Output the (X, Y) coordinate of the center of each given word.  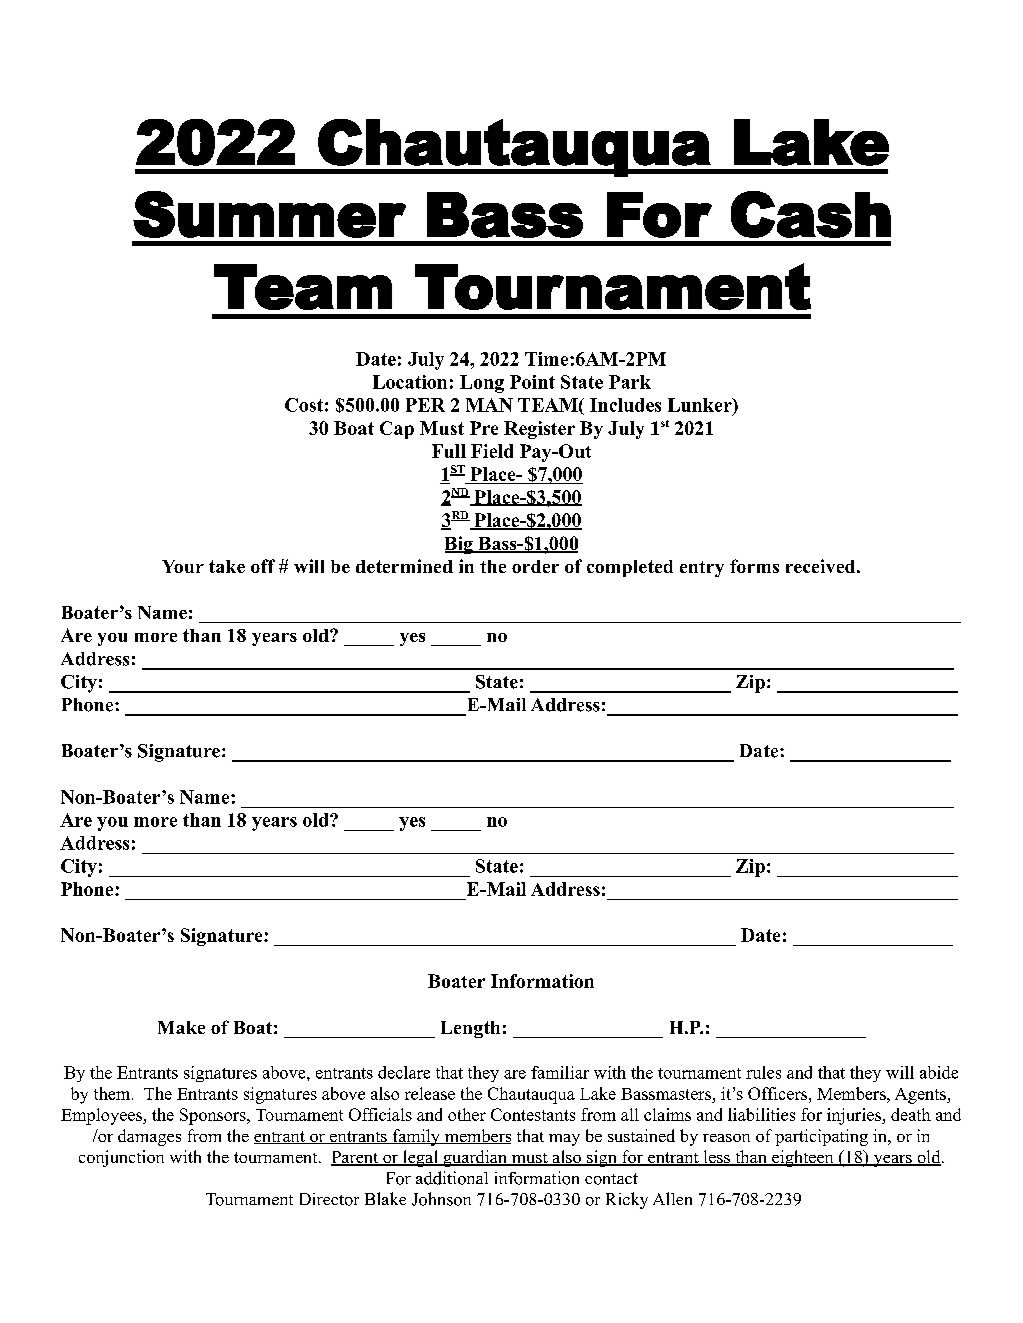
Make (181, 1027)
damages (149, 1137)
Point (532, 382)
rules (763, 1072)
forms (754, 566)
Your (183, 566)
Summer (269, 214)
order (535, 566)
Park (630, 382)
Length (470, 1029)
